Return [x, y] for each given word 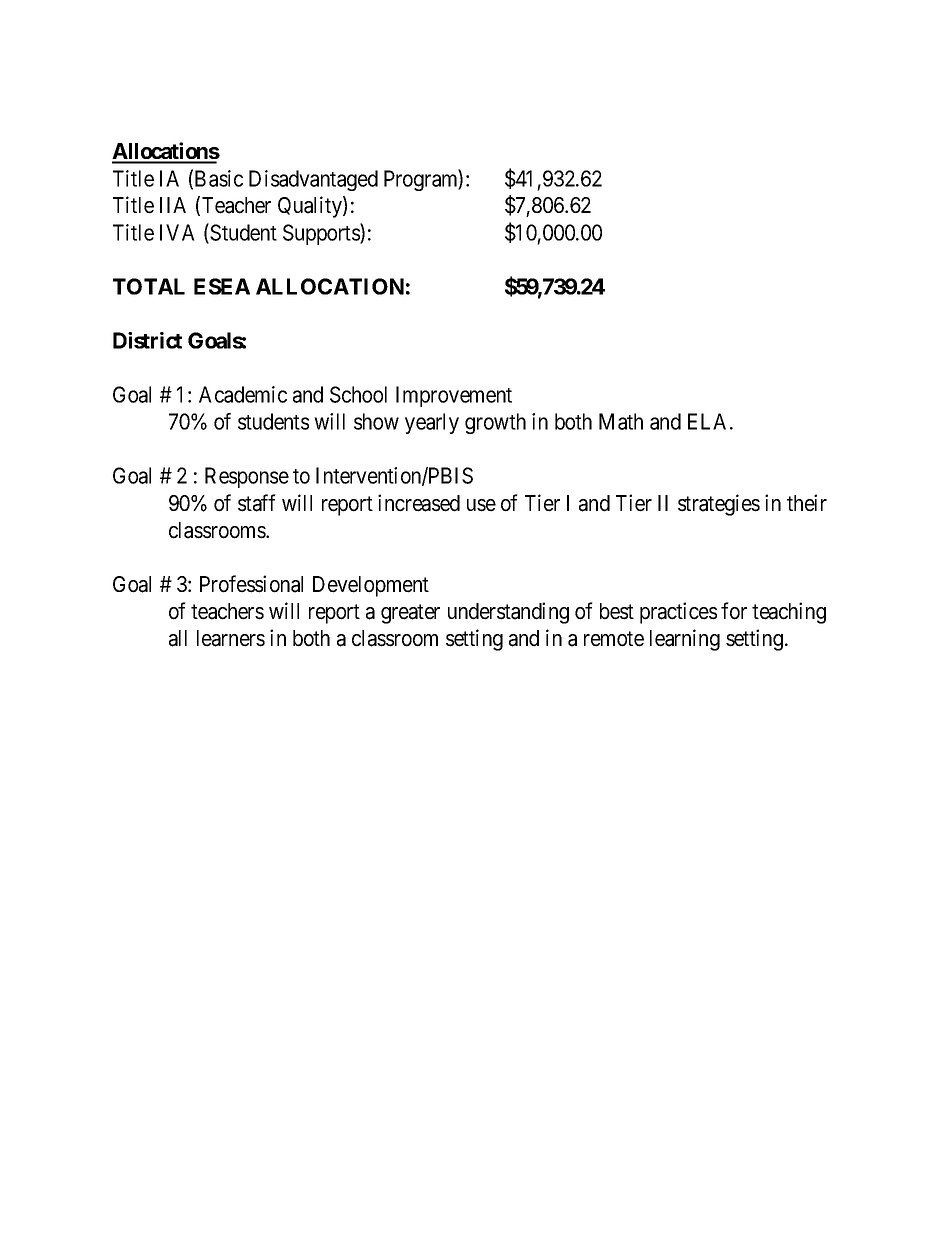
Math [621, 421]
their [807, 503]
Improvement [454, 396]
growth [495, 423]
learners [231, 638]
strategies [719, 505]
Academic [243, 394]
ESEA [222, 286]
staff [257, 503]
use [481, 505]
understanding [508, 613]
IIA [173, 205]
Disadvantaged [313, 180]
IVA [177, 232]
